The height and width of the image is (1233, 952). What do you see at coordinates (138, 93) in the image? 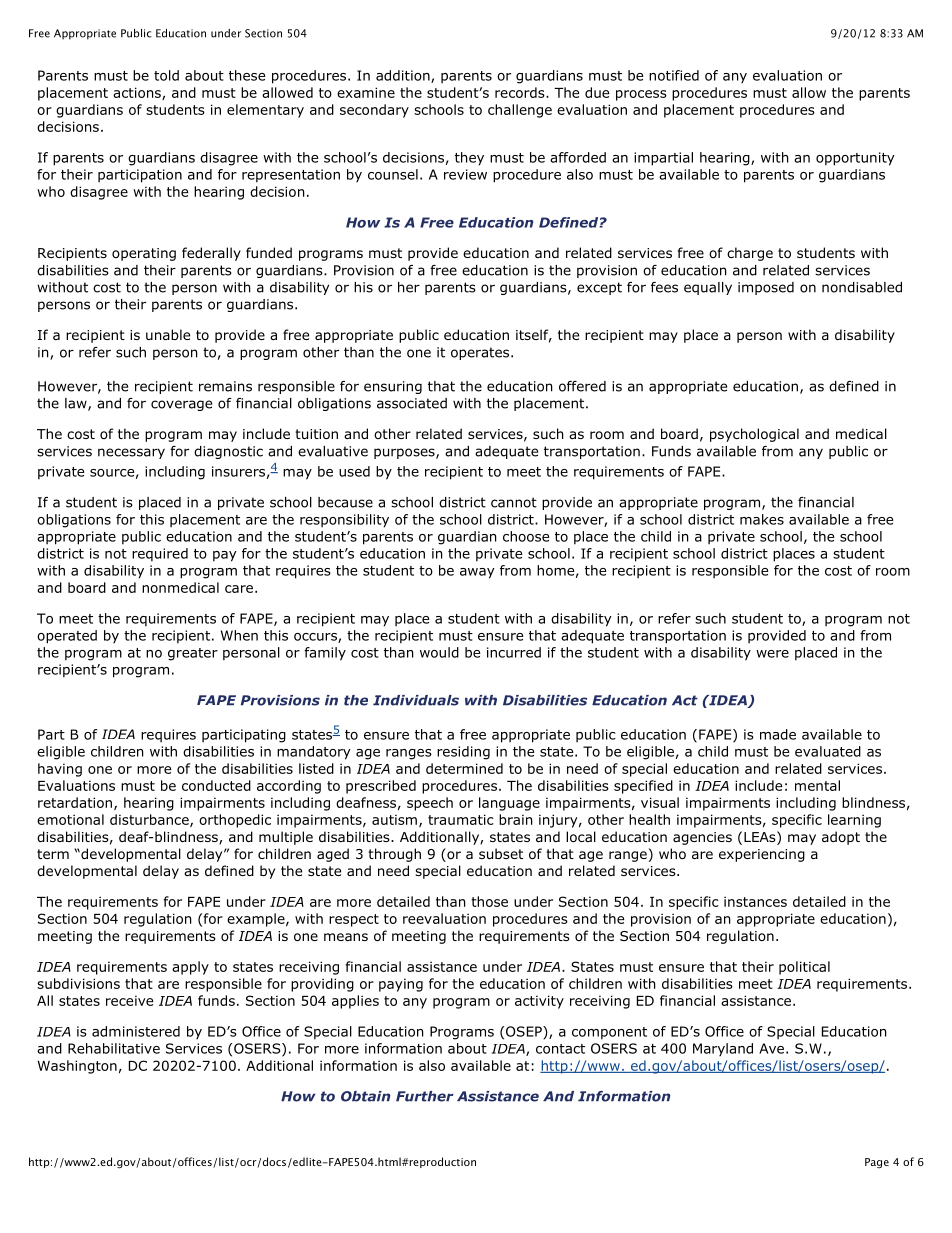
I see `actions` at bounding box center [138, 93].
